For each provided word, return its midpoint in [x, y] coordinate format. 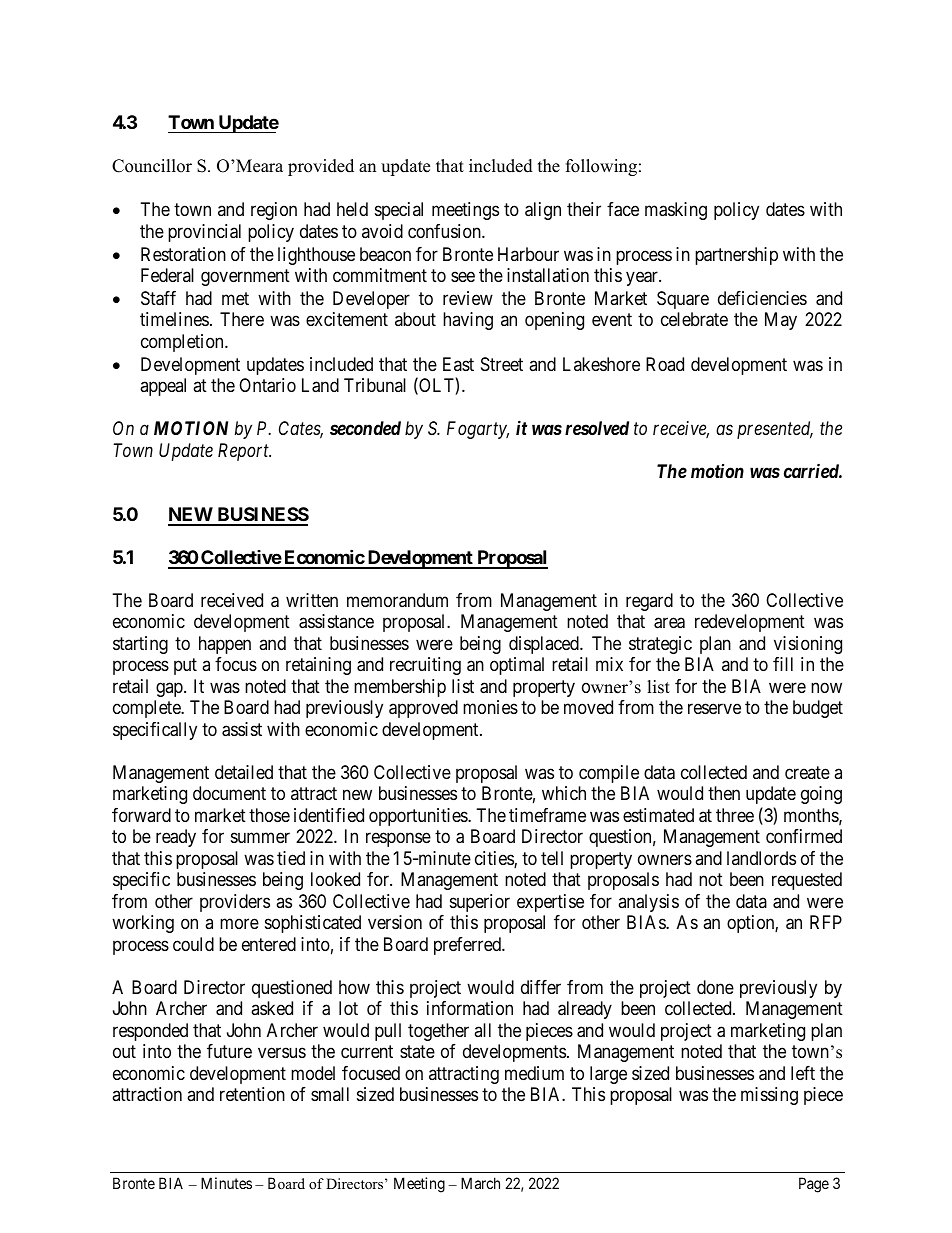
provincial [204, 233]
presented [775, 430]
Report [244, 452]
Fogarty [478, 430]
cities [495, 859]
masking [676, 211]
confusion [445, 231]
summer [260, 838]
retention [252, 1094]
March [480, 1183]
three [735, 815]
